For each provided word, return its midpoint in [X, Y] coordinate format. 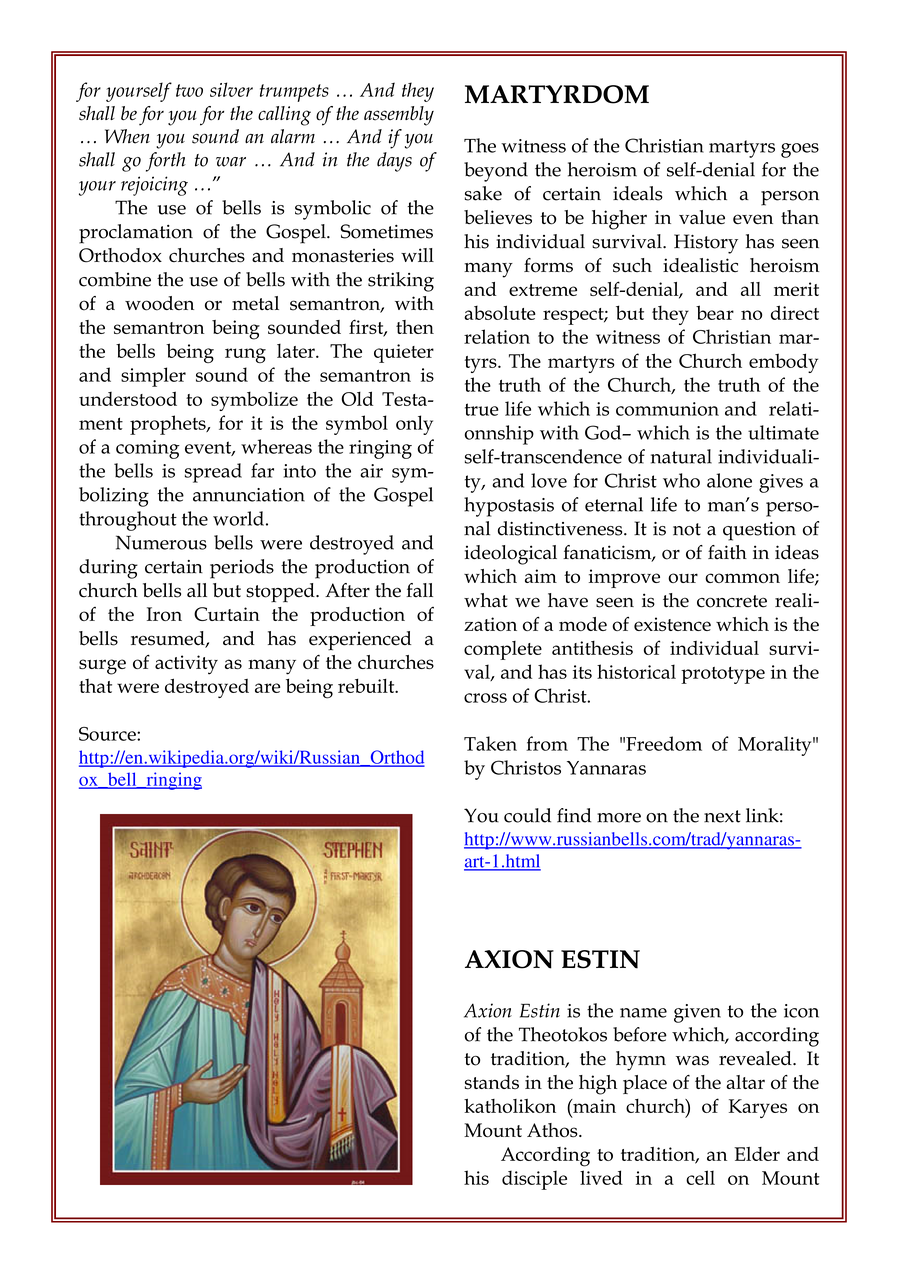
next [722, 816]
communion [667, 409]
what [486, 600]
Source [108, 734]
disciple [534, 1180]
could [527, 815]
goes [800, 150]
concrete [732, 601]
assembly [399, 116]
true [482, 409]
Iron [164, 614]
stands [492, 1082]
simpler [153, 377]
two [189, 90]
